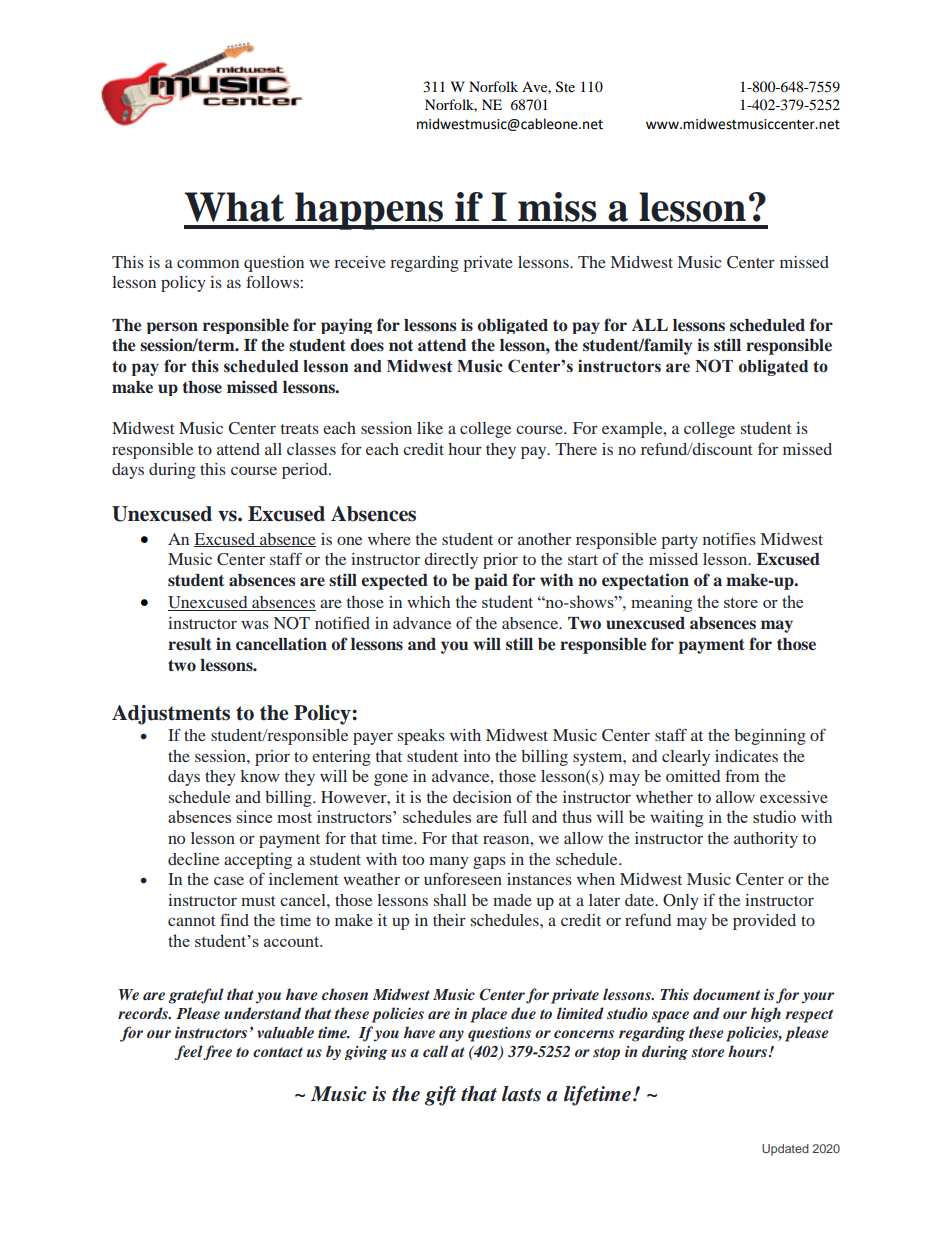 This screenshot has width=952, height=1233. Describe the element at coordinates (369, 211) in the screenshot. I see `happens` at that location.
